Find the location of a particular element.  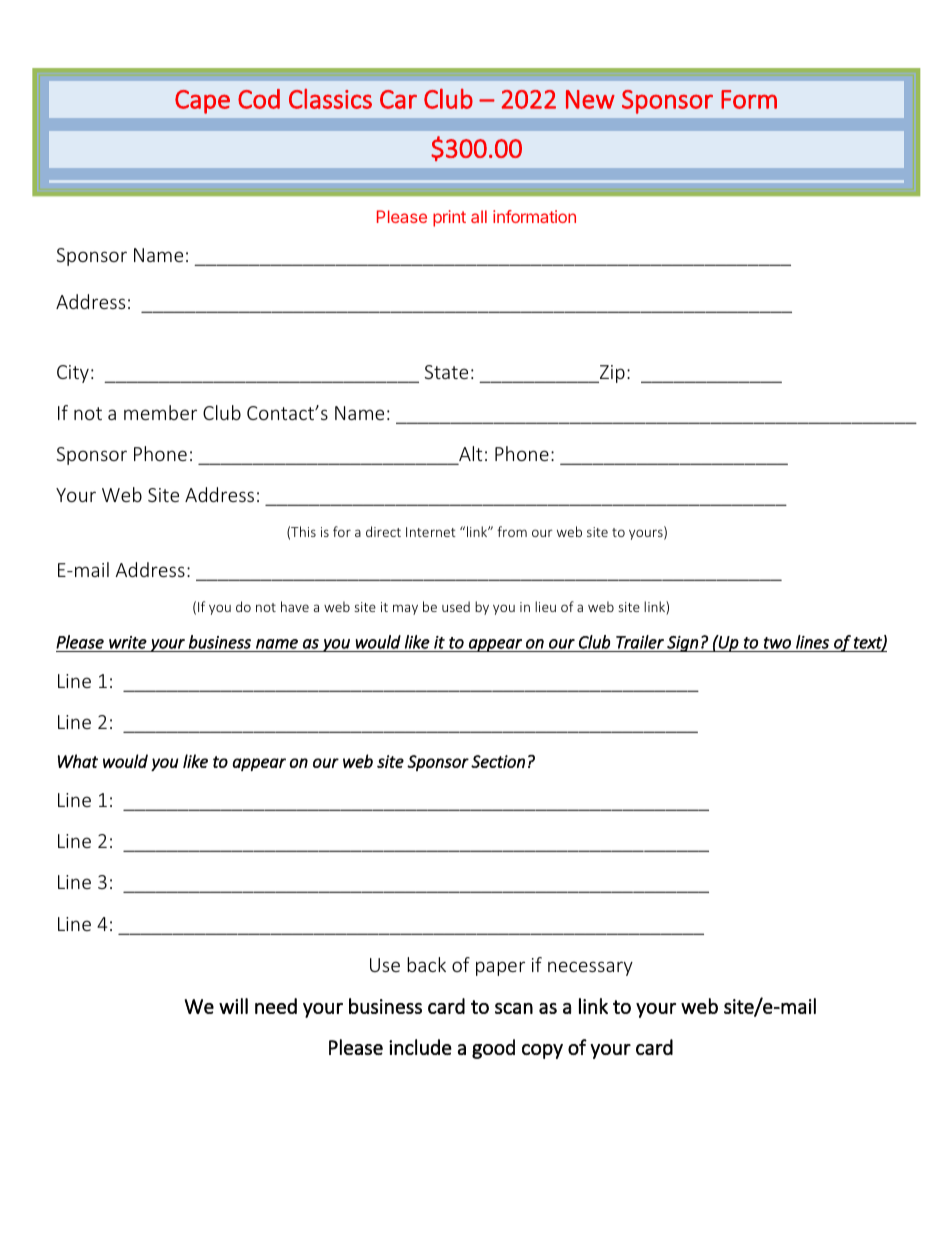

may is located at coordinates (405, 609).
